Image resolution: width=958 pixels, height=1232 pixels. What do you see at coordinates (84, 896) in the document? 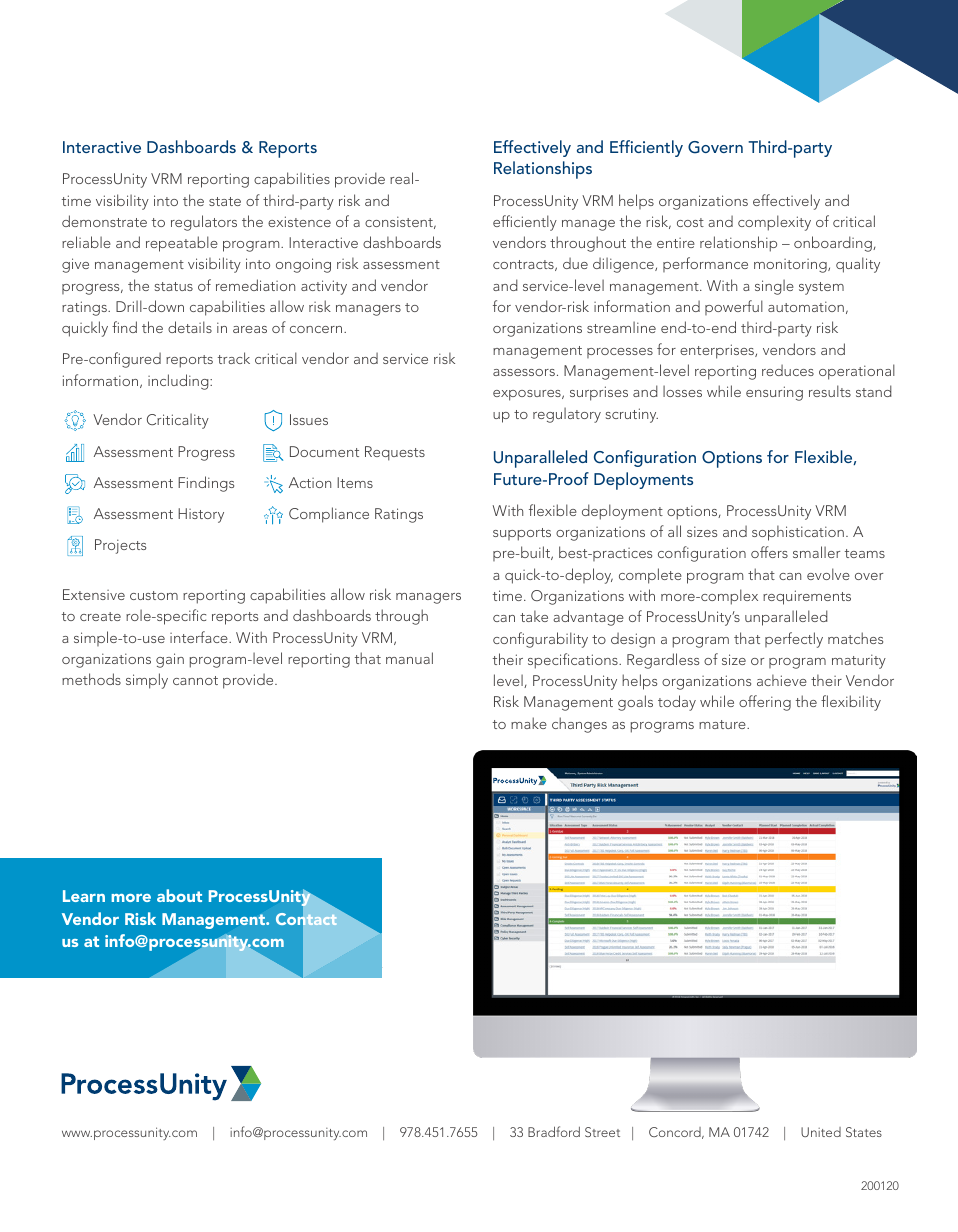
I see `Learn` at bounding box center [84, 896].
